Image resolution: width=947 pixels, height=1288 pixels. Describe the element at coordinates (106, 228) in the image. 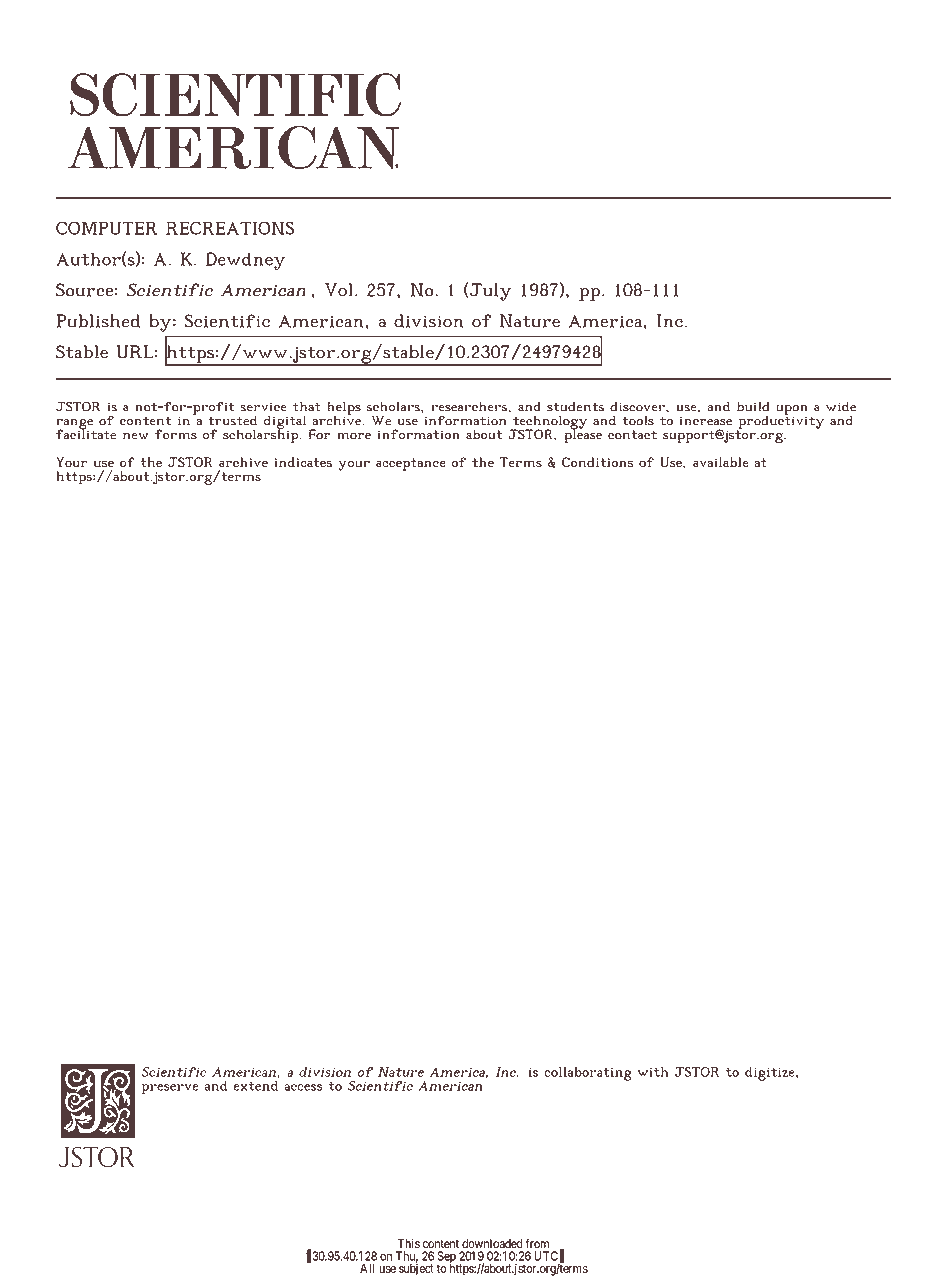

I see `COMPUTER` at that location.
